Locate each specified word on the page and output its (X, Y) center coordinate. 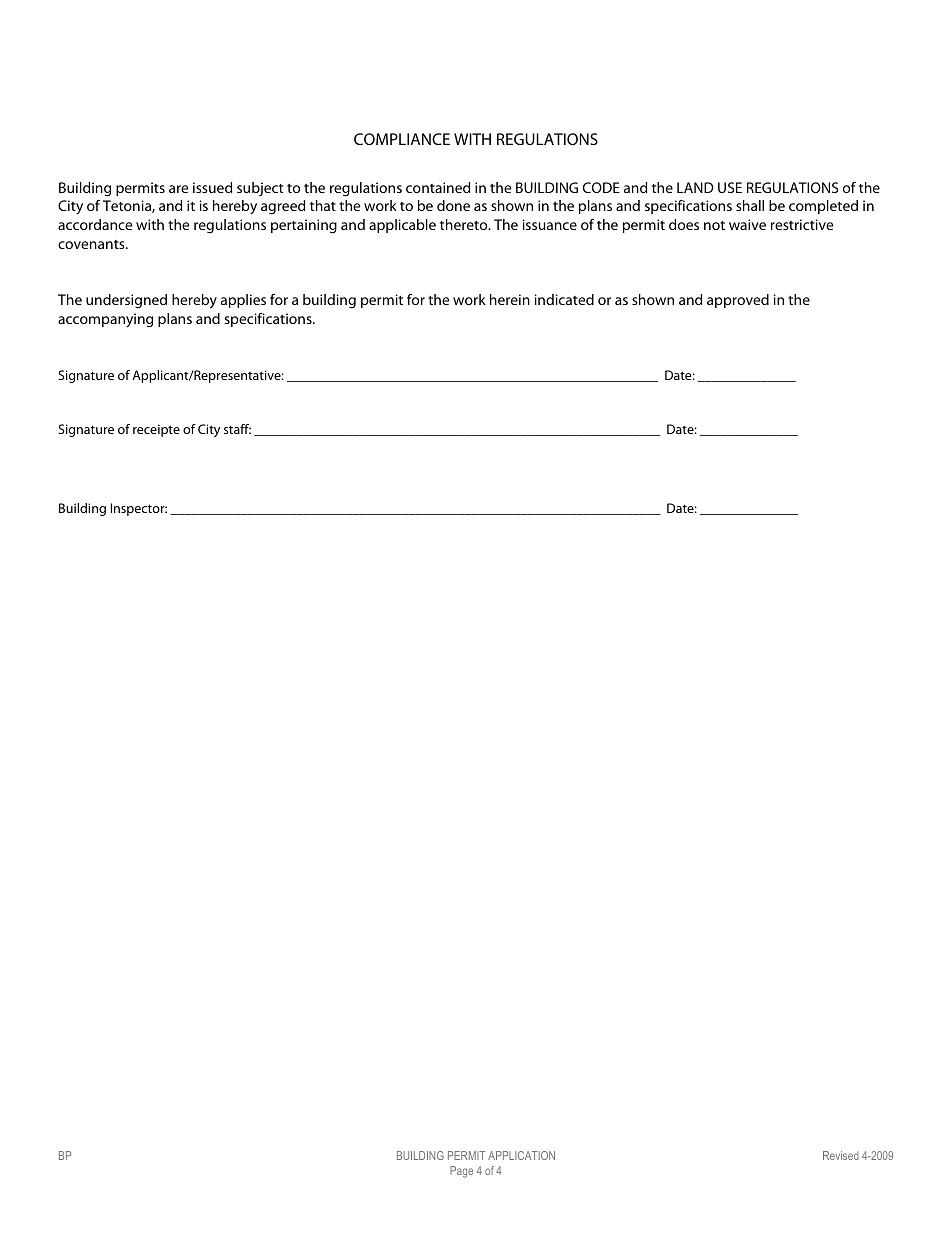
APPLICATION (521, 1155)
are (178, 189)
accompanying (105, 320)
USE (730, 187)
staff (237, 429)
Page (461, 1172)
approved (738, 301)
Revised (841, 1155)
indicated (564, 299)
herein (510, 299)
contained (438, 187)
